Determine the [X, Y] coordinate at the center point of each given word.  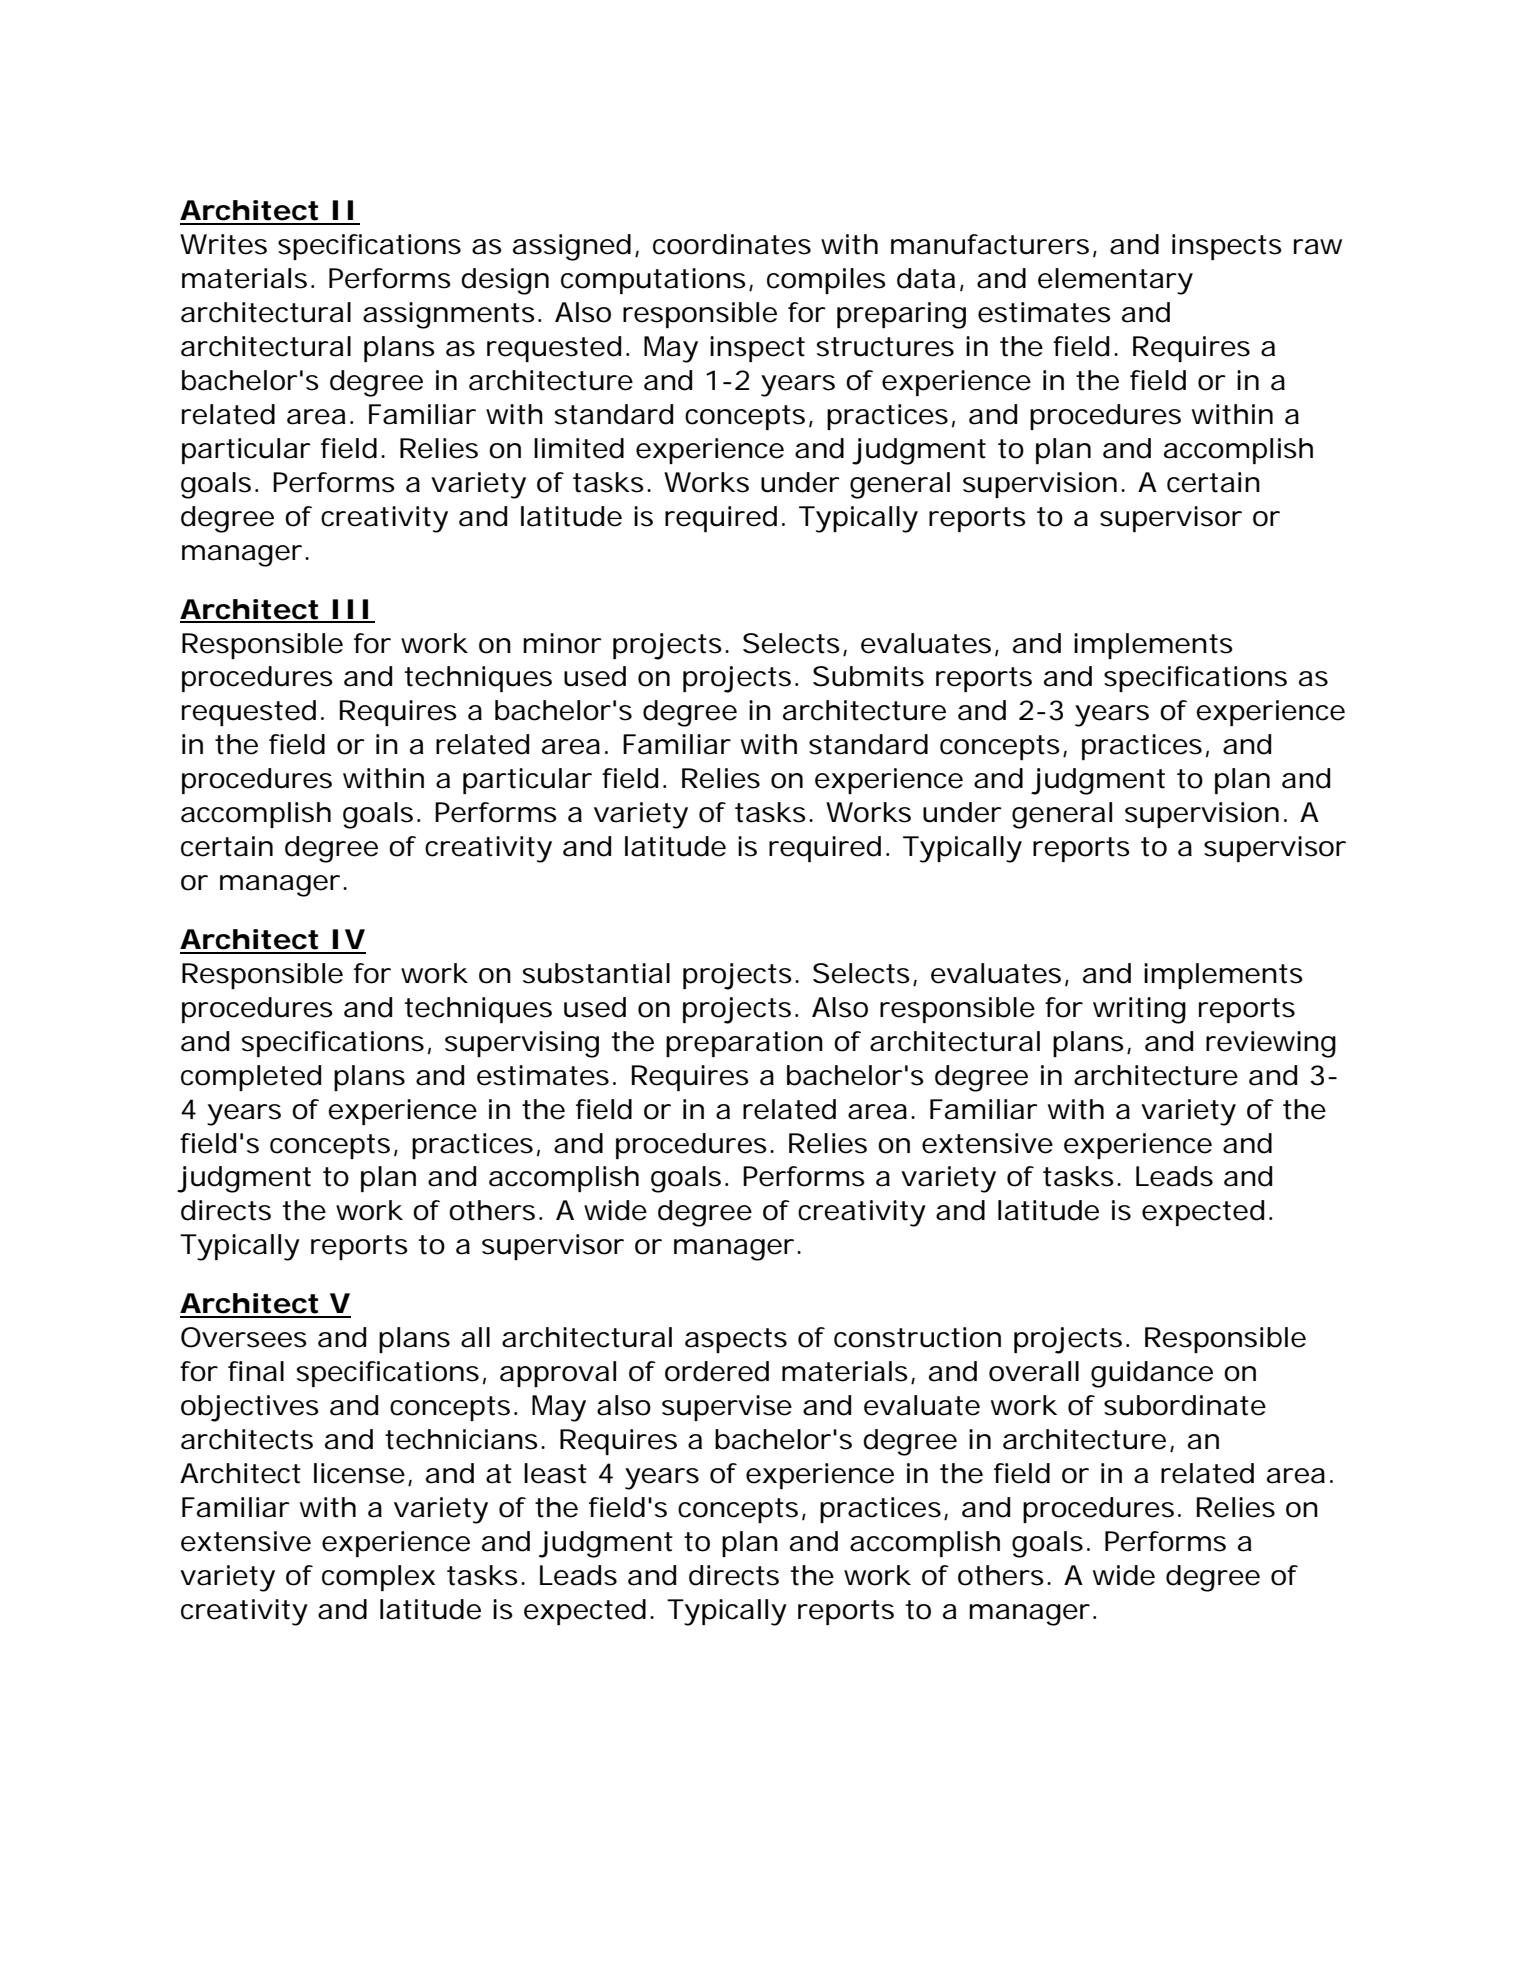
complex [378, 1578]
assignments [449, 315]
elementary [1115, 281]
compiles [826, 281]
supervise [727, 1408]
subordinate [1185, 1405]
